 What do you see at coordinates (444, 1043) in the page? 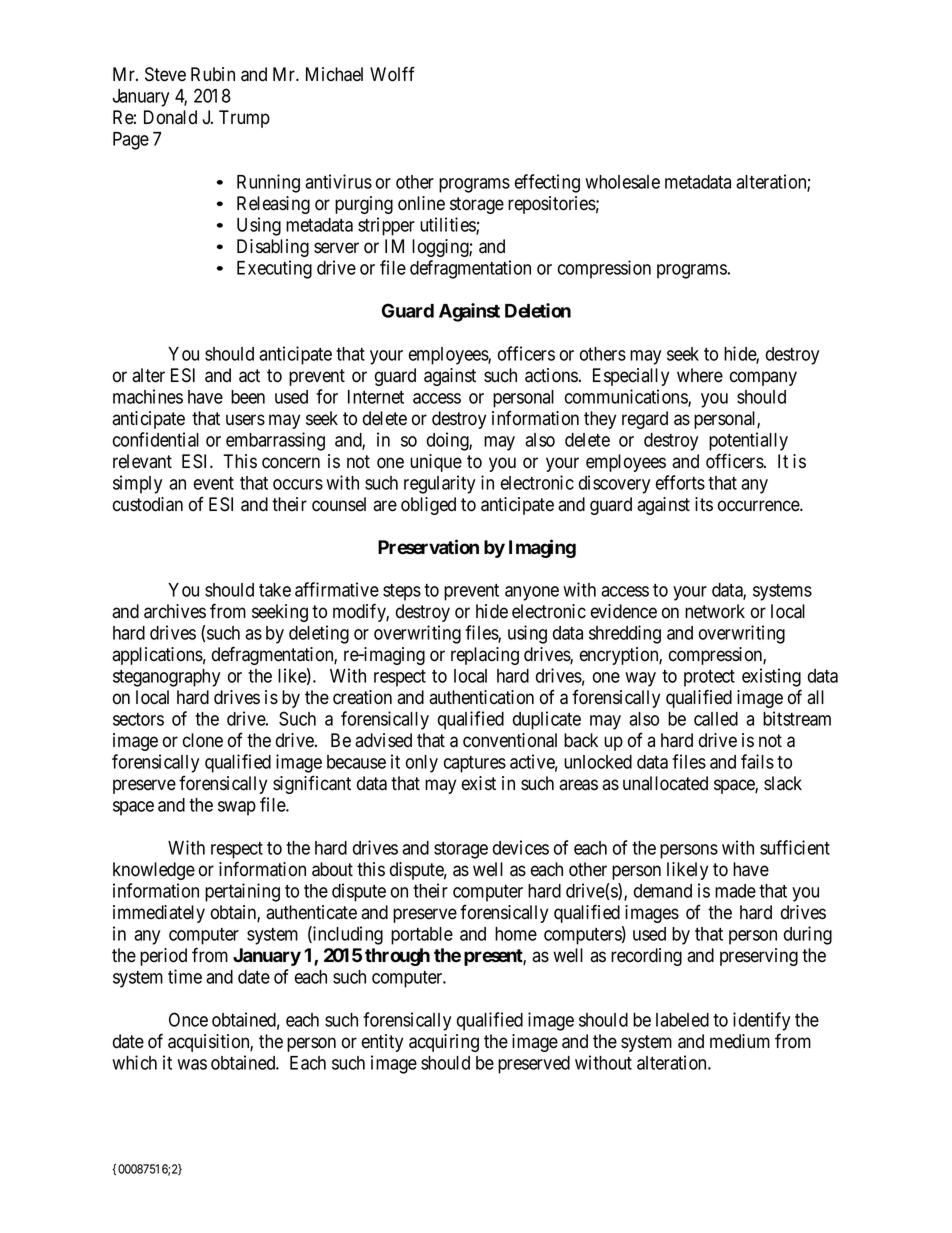
I see `acquiring` at bounding box center [444, 1043].
